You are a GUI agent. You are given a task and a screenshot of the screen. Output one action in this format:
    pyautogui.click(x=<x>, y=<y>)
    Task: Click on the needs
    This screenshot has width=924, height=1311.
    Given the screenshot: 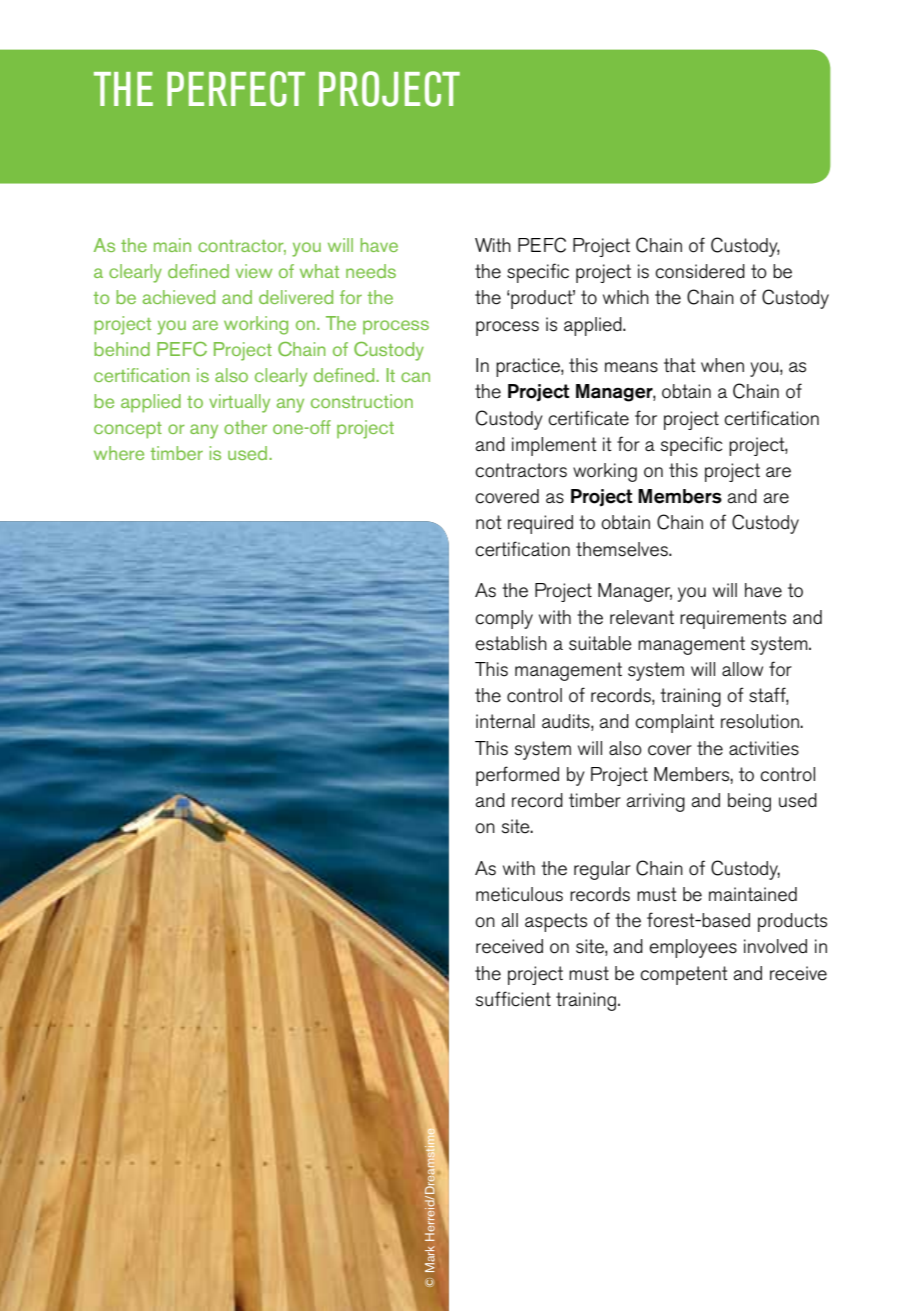 What is the action you would take?
    pyautogui.click(x=371, y=271)
